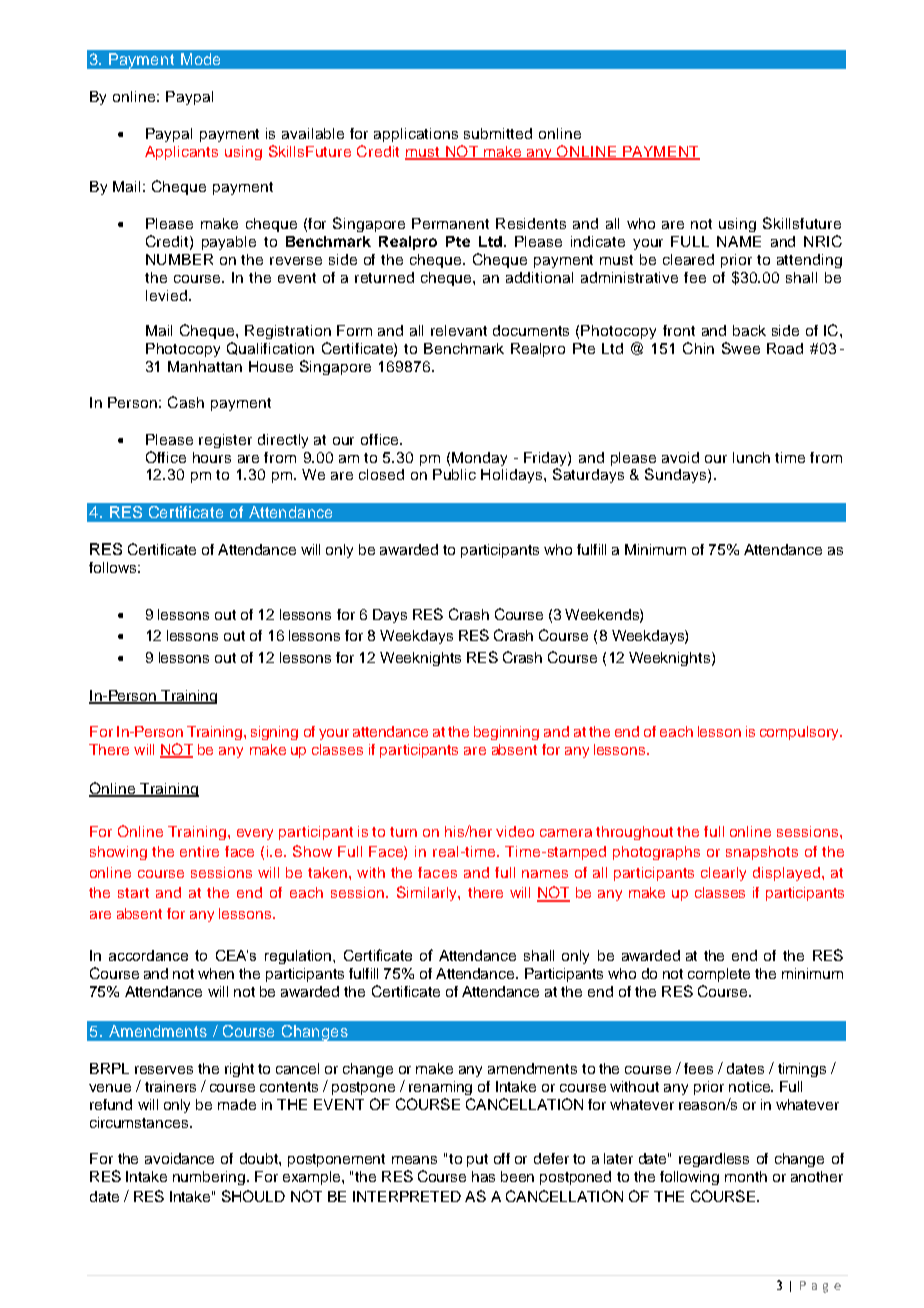  I want to click on lunch, so click(751, 457).
